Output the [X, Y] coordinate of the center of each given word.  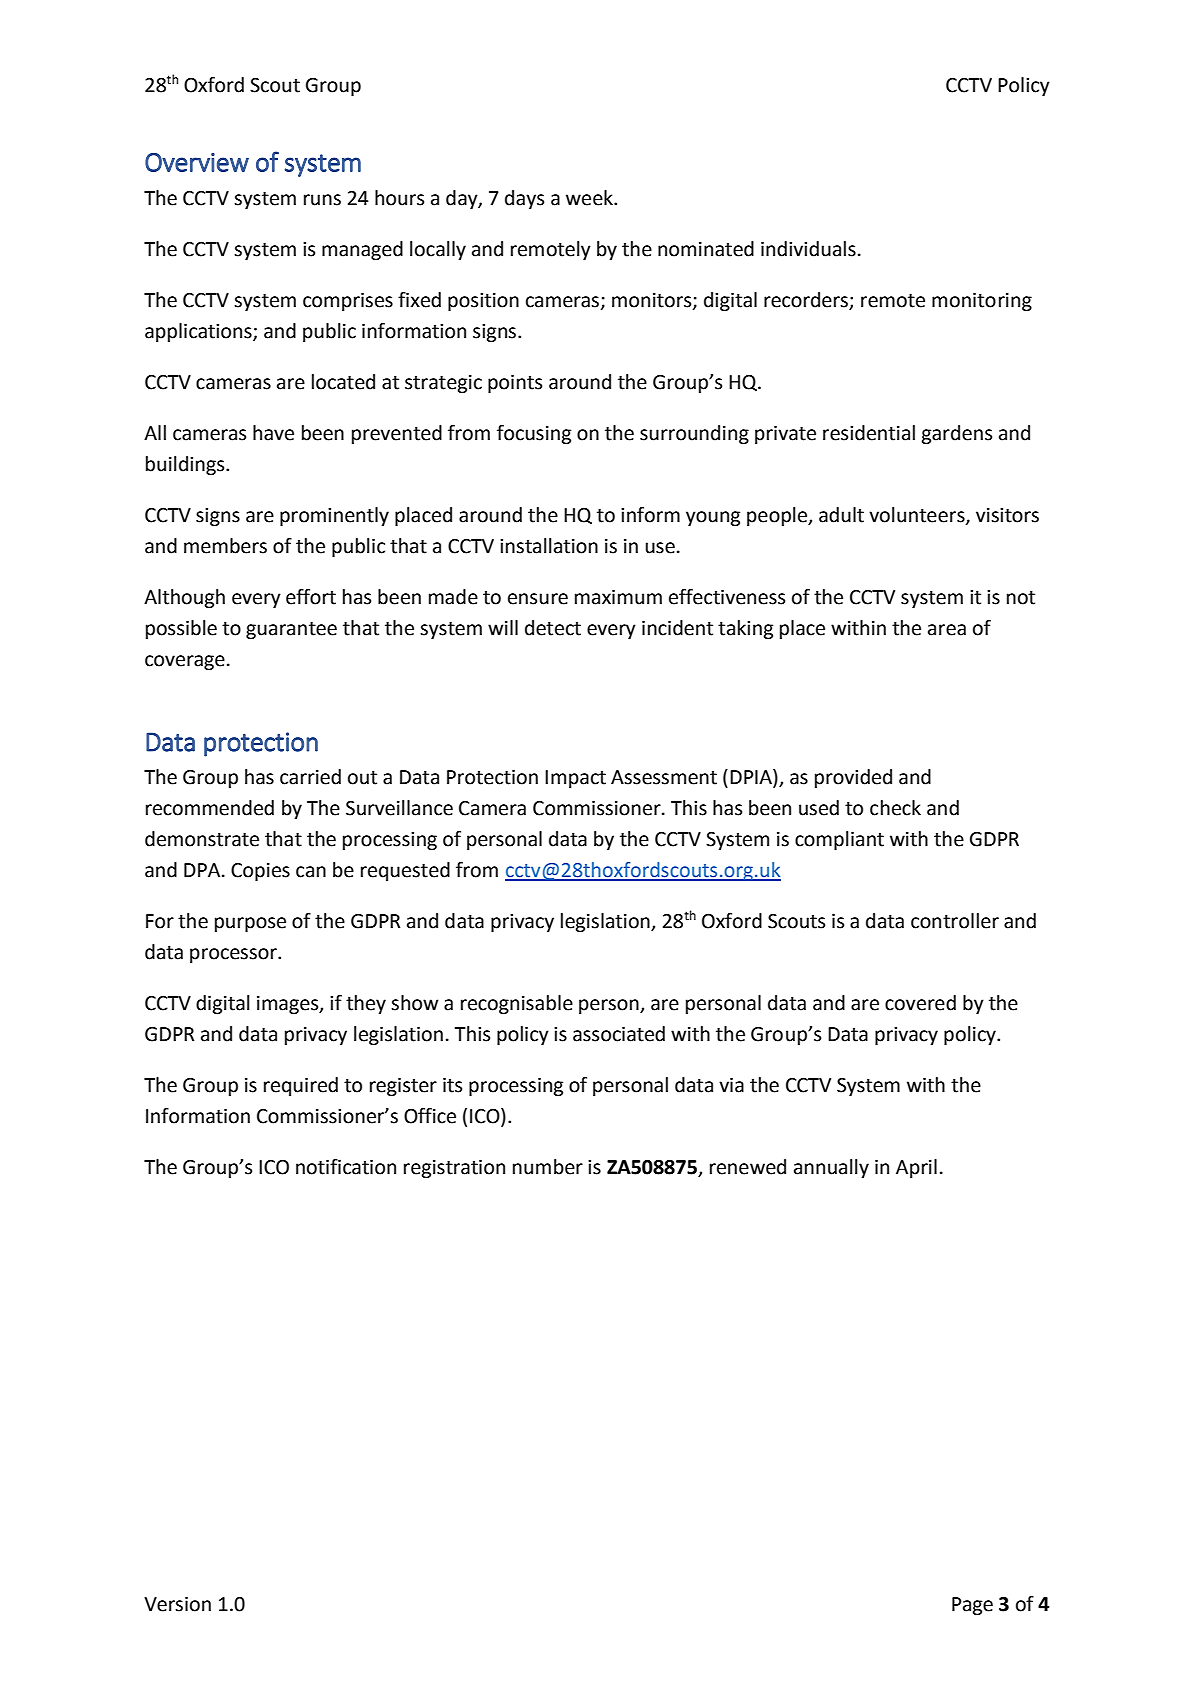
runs [322, 200]
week [590, 198]
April [916, 1168]
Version [177, 1604]
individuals [808, 249]
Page [972, 1606]
